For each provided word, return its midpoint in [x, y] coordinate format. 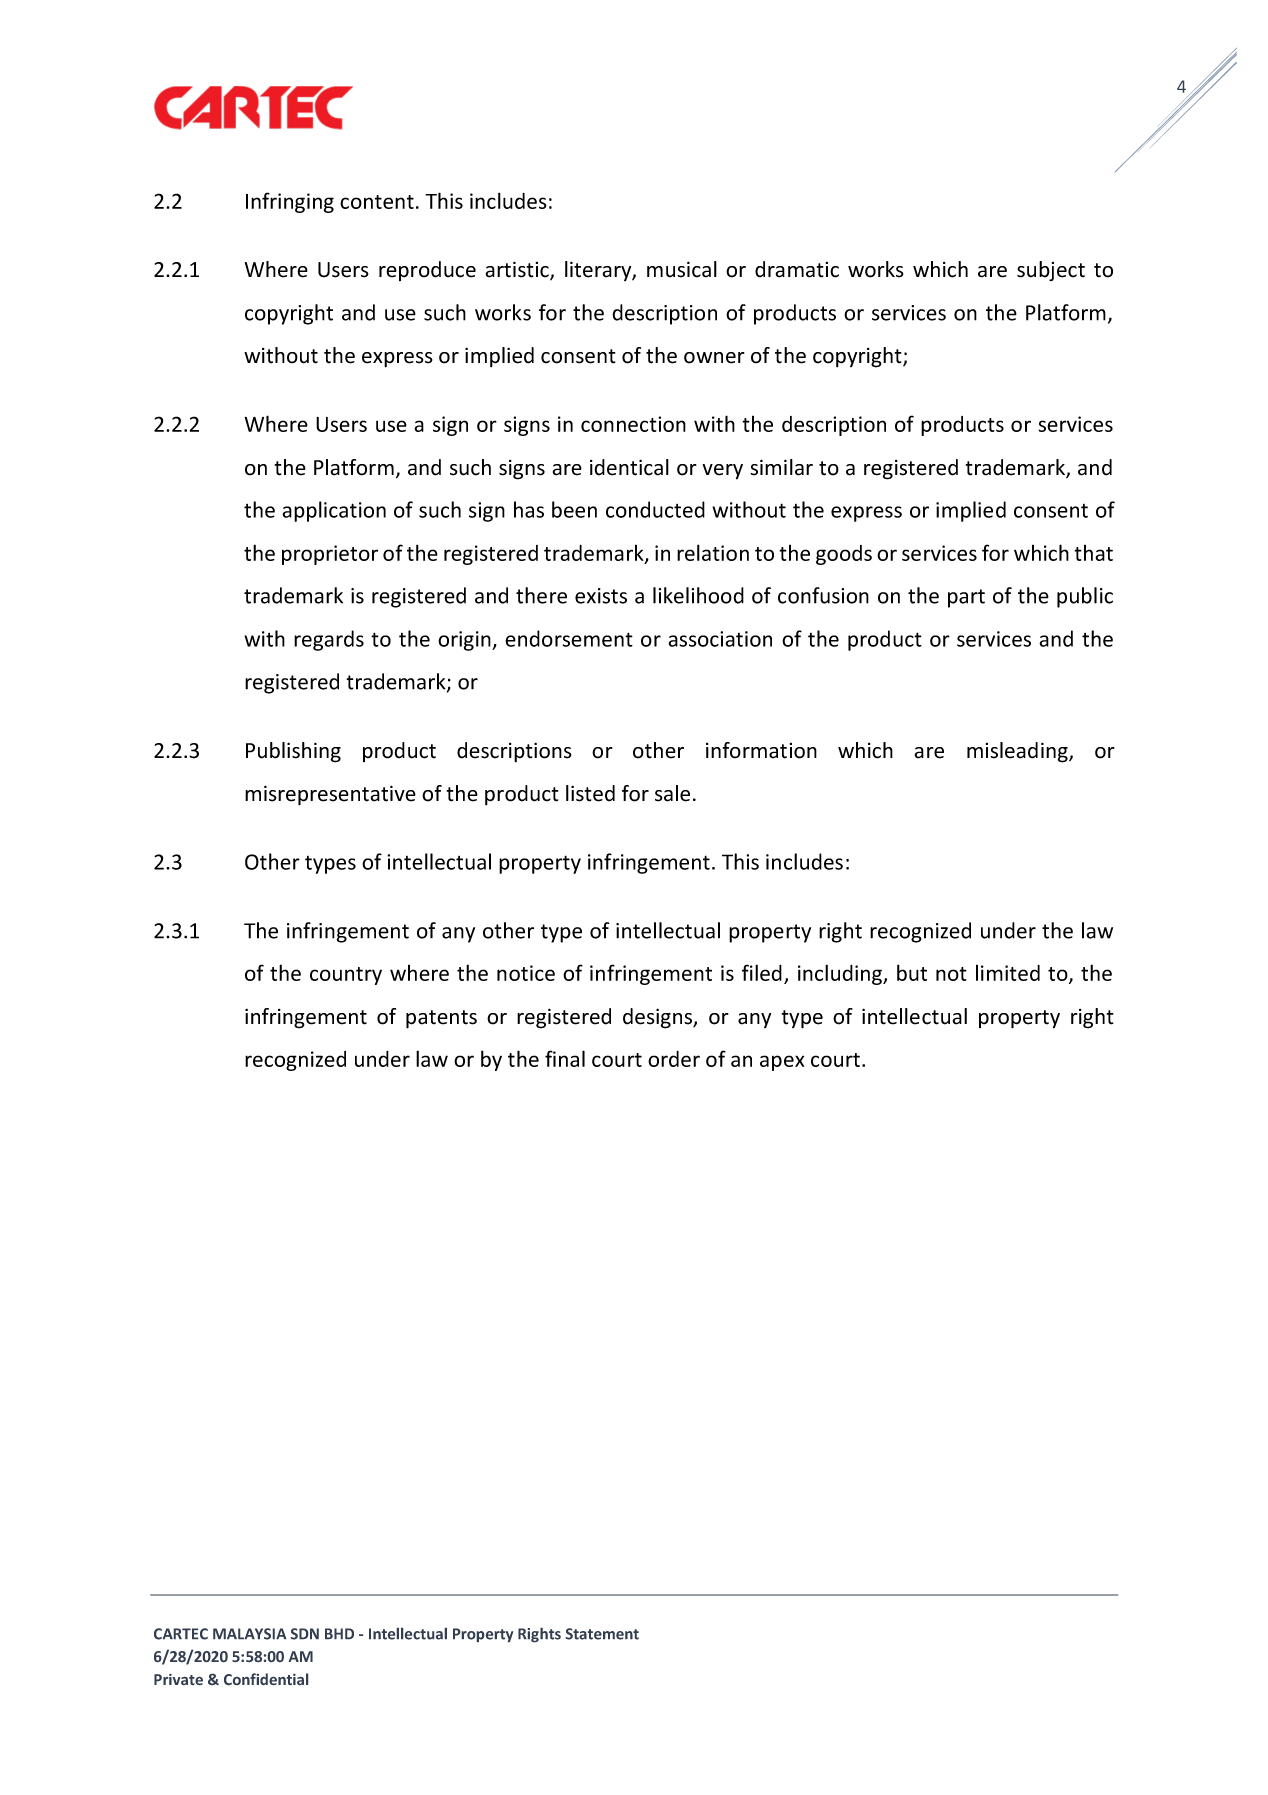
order [674, 1059]
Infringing [290, 202]
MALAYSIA [249, 1634]
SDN [305, 1634]
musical [682, 269]
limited [1008, 973]
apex [782, 1063]
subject [1051, 271]
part [966, 598]
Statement [602, 1634]
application [334, 511]
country [346, 976]
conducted [655, 509]
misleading [1018, 752]
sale [672, 793]
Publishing [293, 752]
